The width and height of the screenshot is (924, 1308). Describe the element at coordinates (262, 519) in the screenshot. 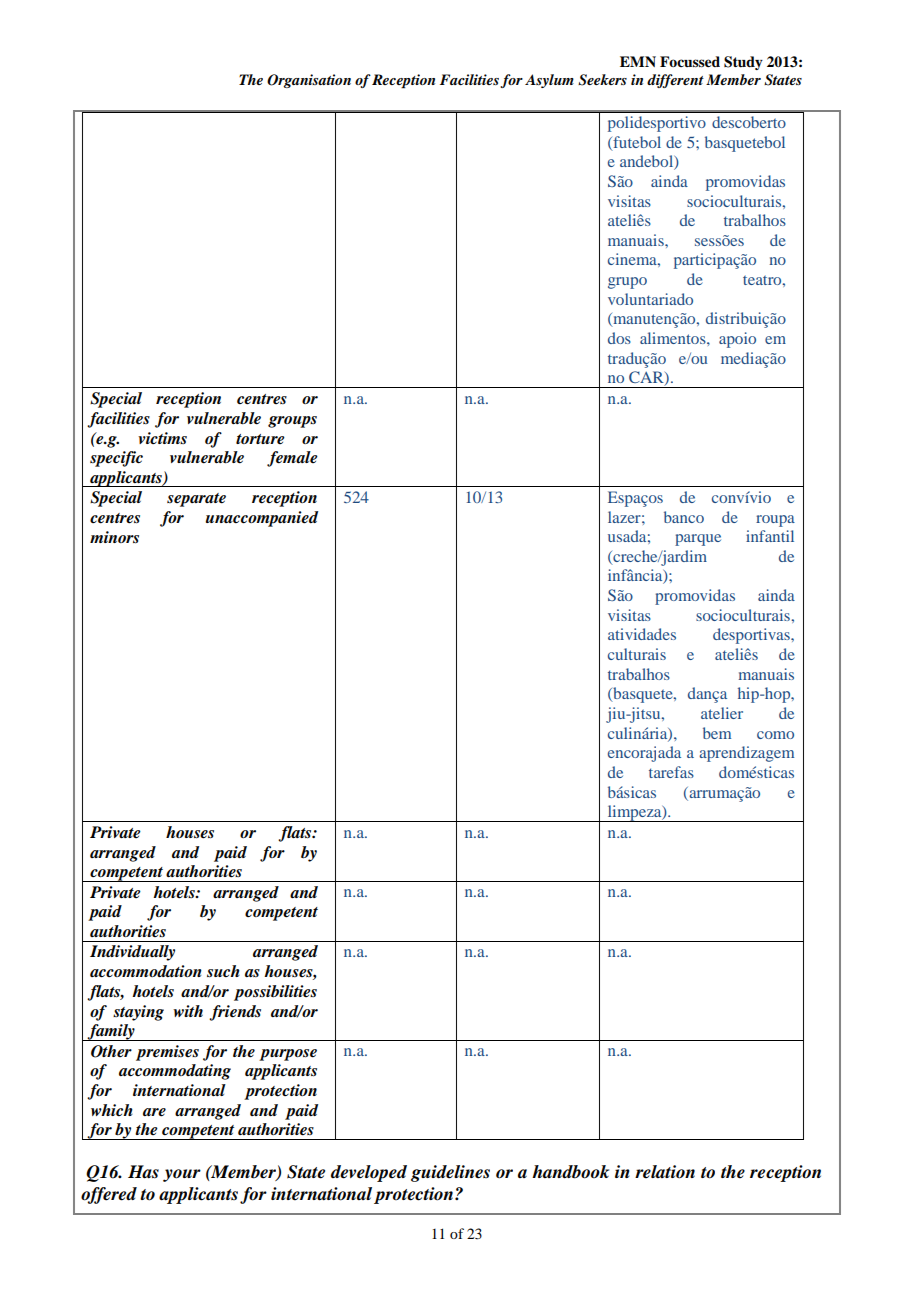

I see `unaccompanied` at that location.
